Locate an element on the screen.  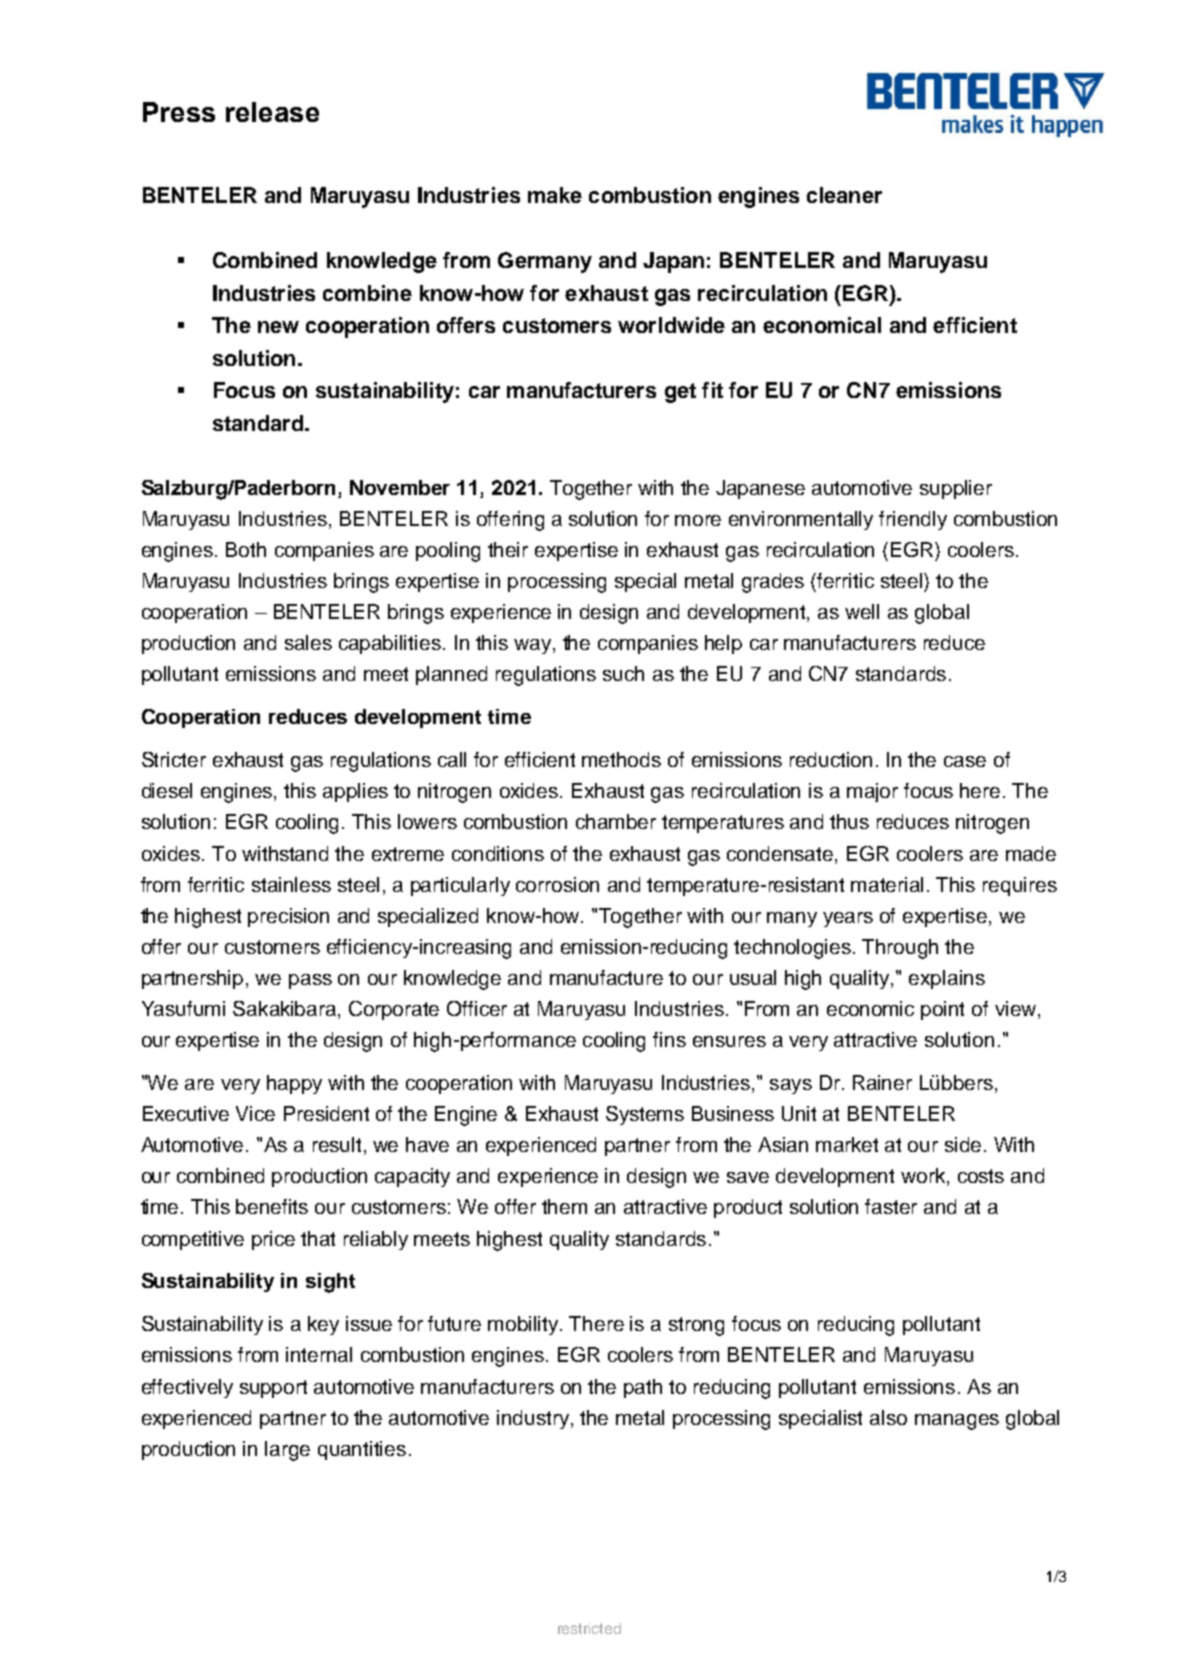
Vice is located at coordinates (255, 1113).
